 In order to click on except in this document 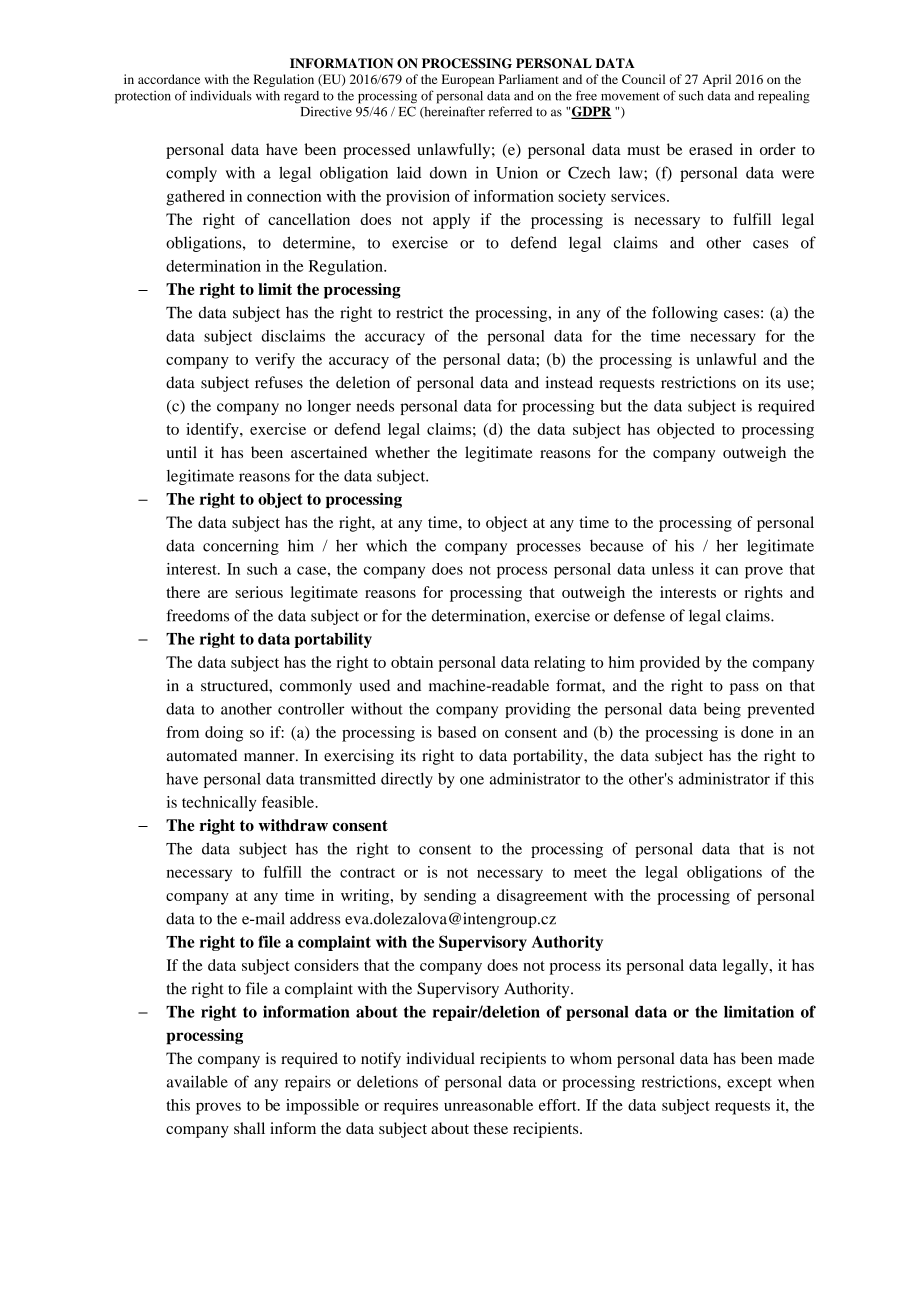, I will do `click(749, 1084)`.
